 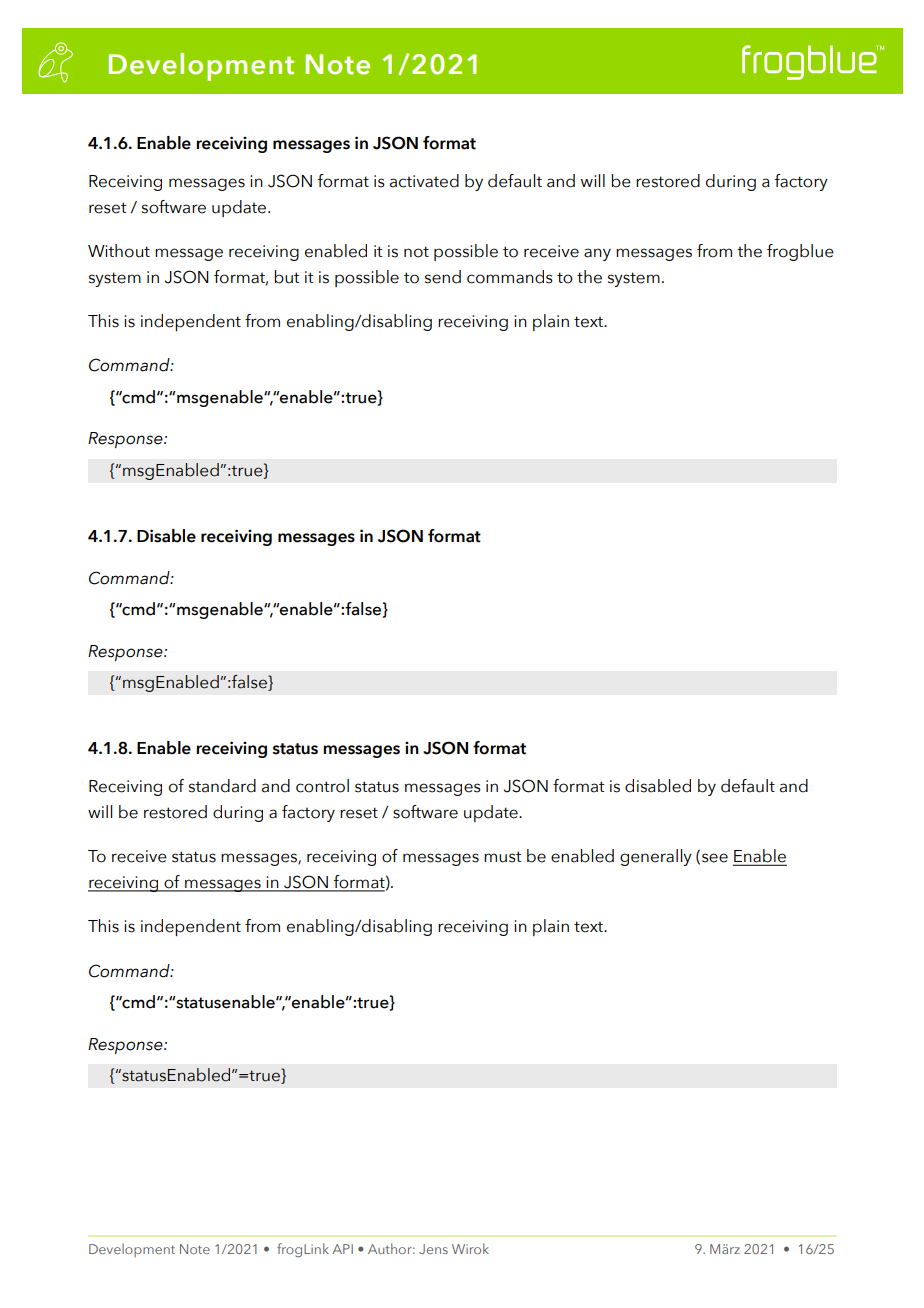 What do you see at coordinates (342, 1249) in the document?
I see `API` at bounding box center [342, 1249].
